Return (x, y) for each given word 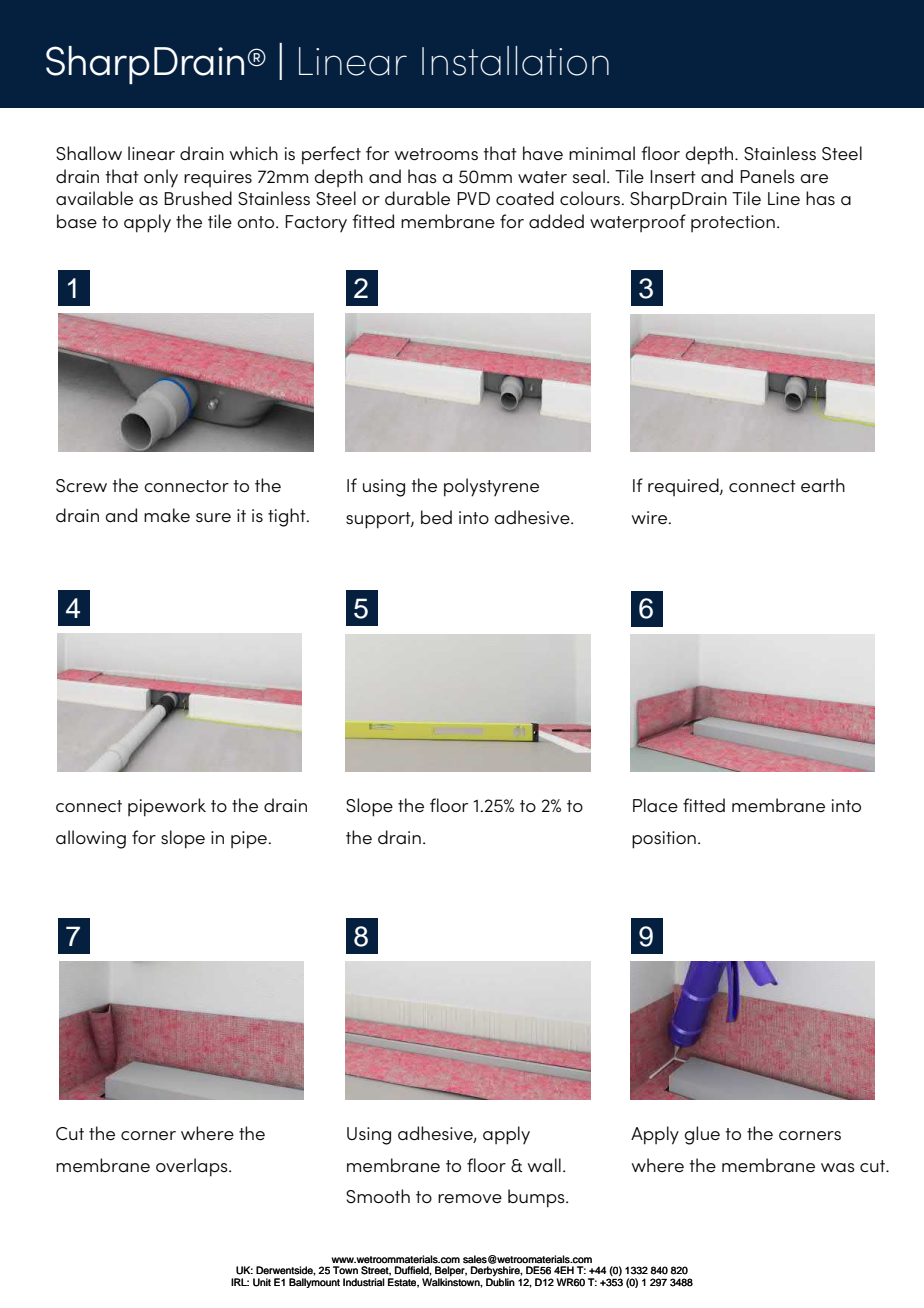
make (167, 515)
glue (702, 1135)
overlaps (193, 1167)
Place (655, 805)
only (161, 178)
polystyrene (491, 487)
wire (649, 517)
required (684, 487)
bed (436, 517)
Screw (81, 486)
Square (361, 61)
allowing (91, 839)
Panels (767, 176)
